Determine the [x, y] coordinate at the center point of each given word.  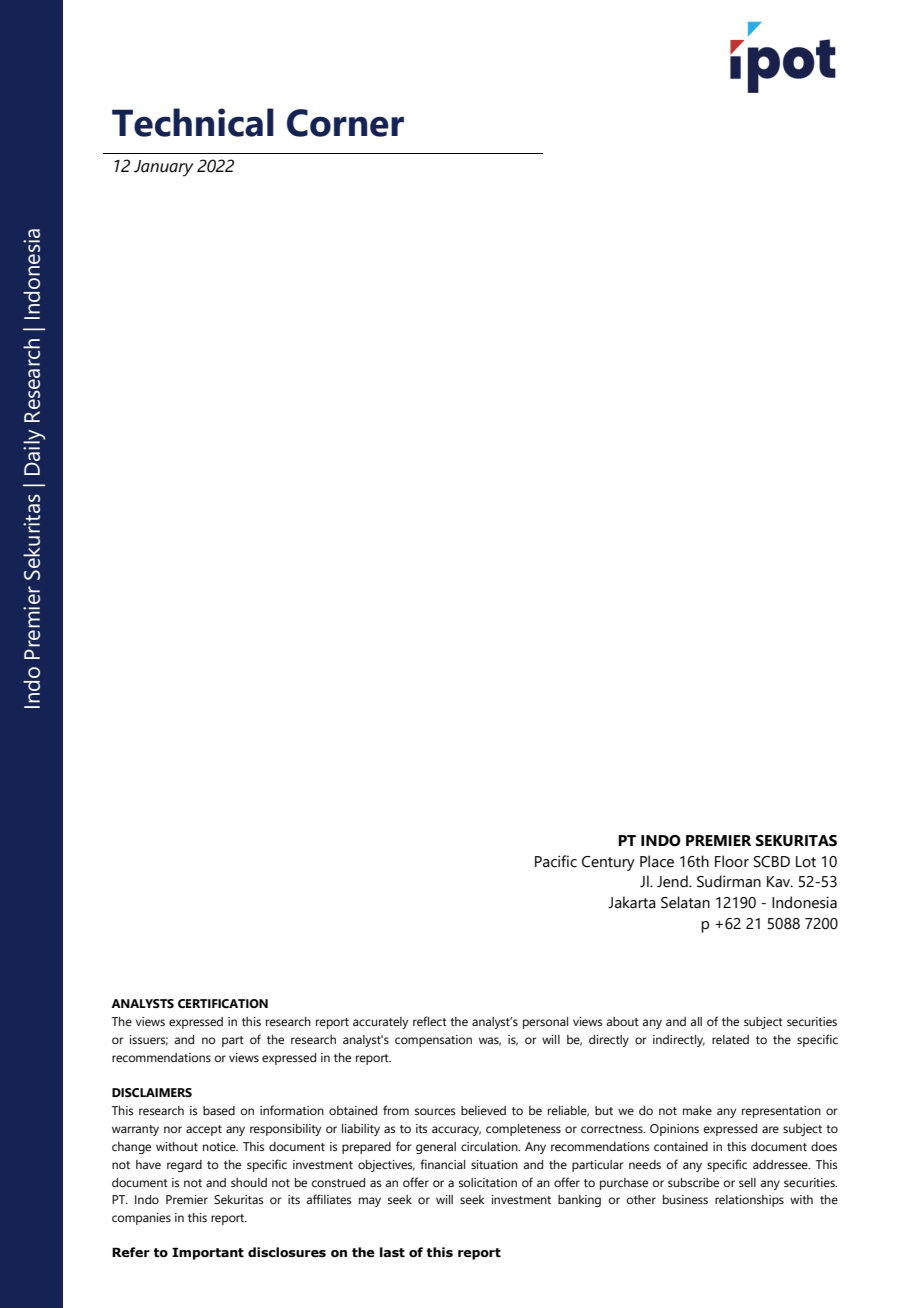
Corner [345, 123]
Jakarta [632, 902]
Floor [732, 861]
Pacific [556, 861]
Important [208, 1253]
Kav [780, 882]
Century [608, 863]
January [164, 168]
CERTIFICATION [223, 1004]
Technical [193, 122]
